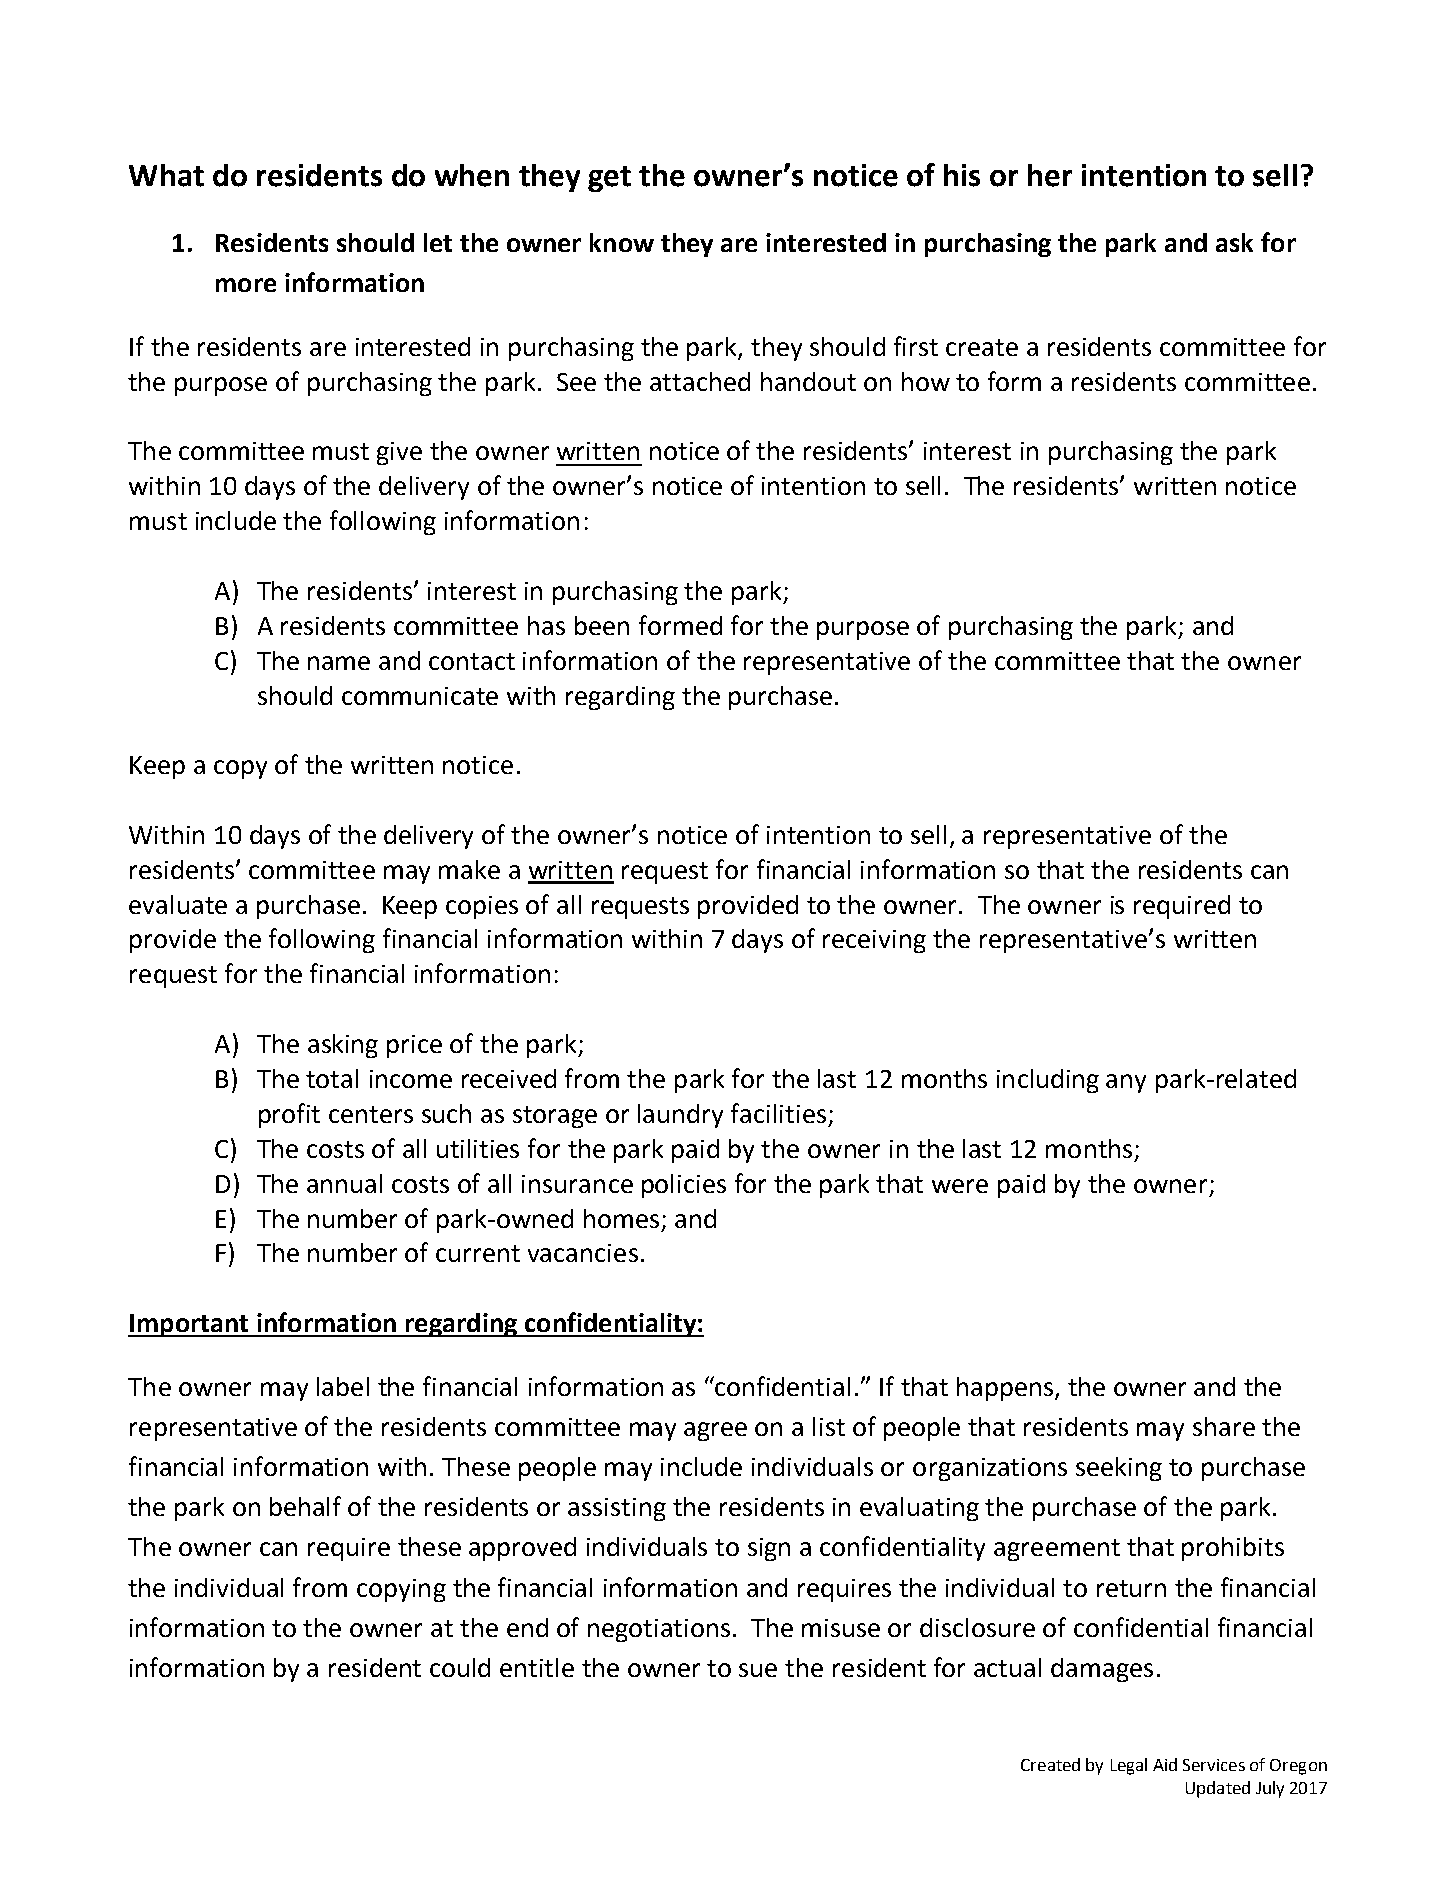 This image has height=1885, width=1456. What do you see at coordinates (622, 242) in the image?
I see `know` at bounding box center [622, 242].
